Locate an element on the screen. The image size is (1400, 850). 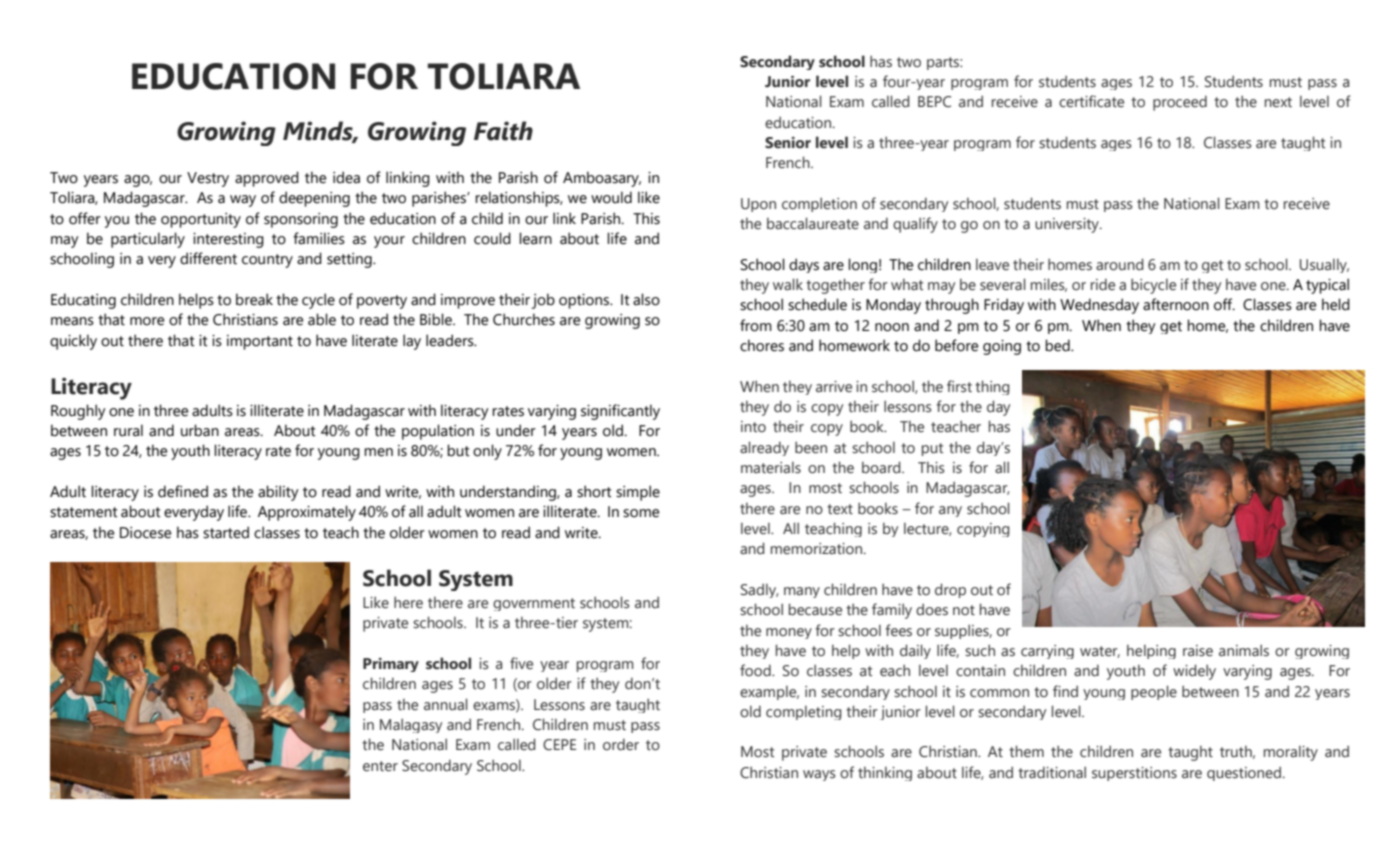
defined is located at coordinates (183, 491).
